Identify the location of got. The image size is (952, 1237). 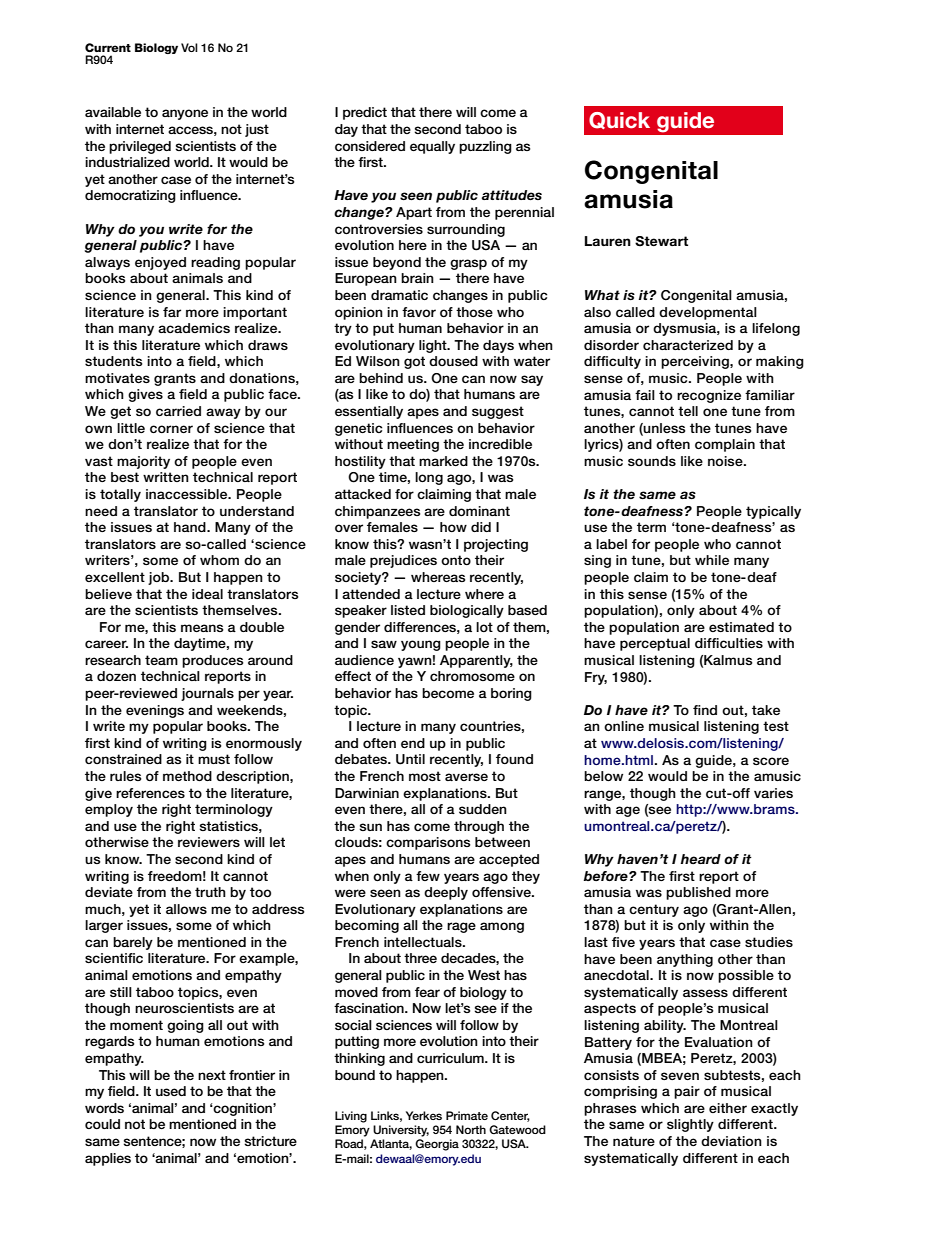
(414, 362).
